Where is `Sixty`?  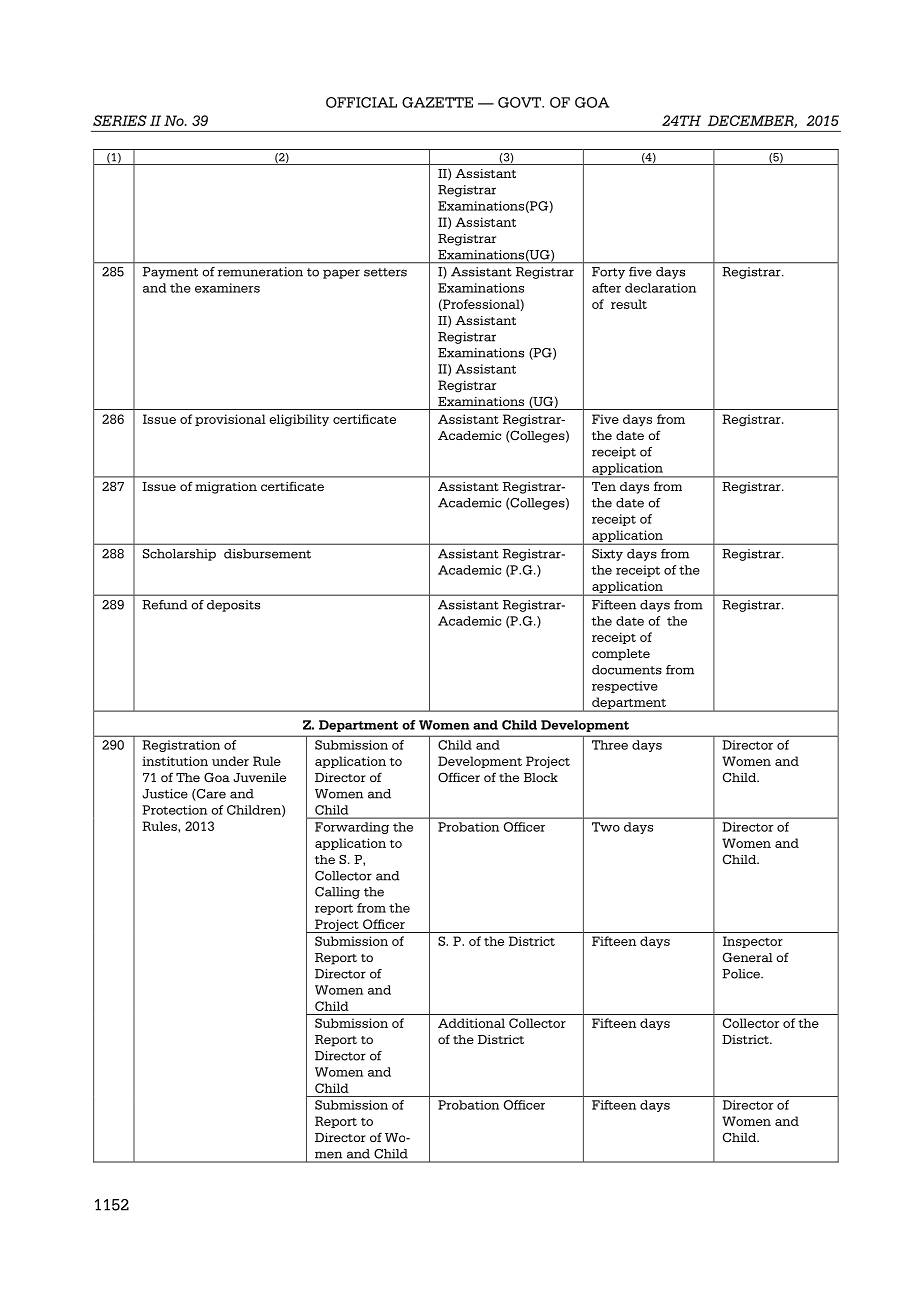
Sixty is located at coordinates (607, 555).
